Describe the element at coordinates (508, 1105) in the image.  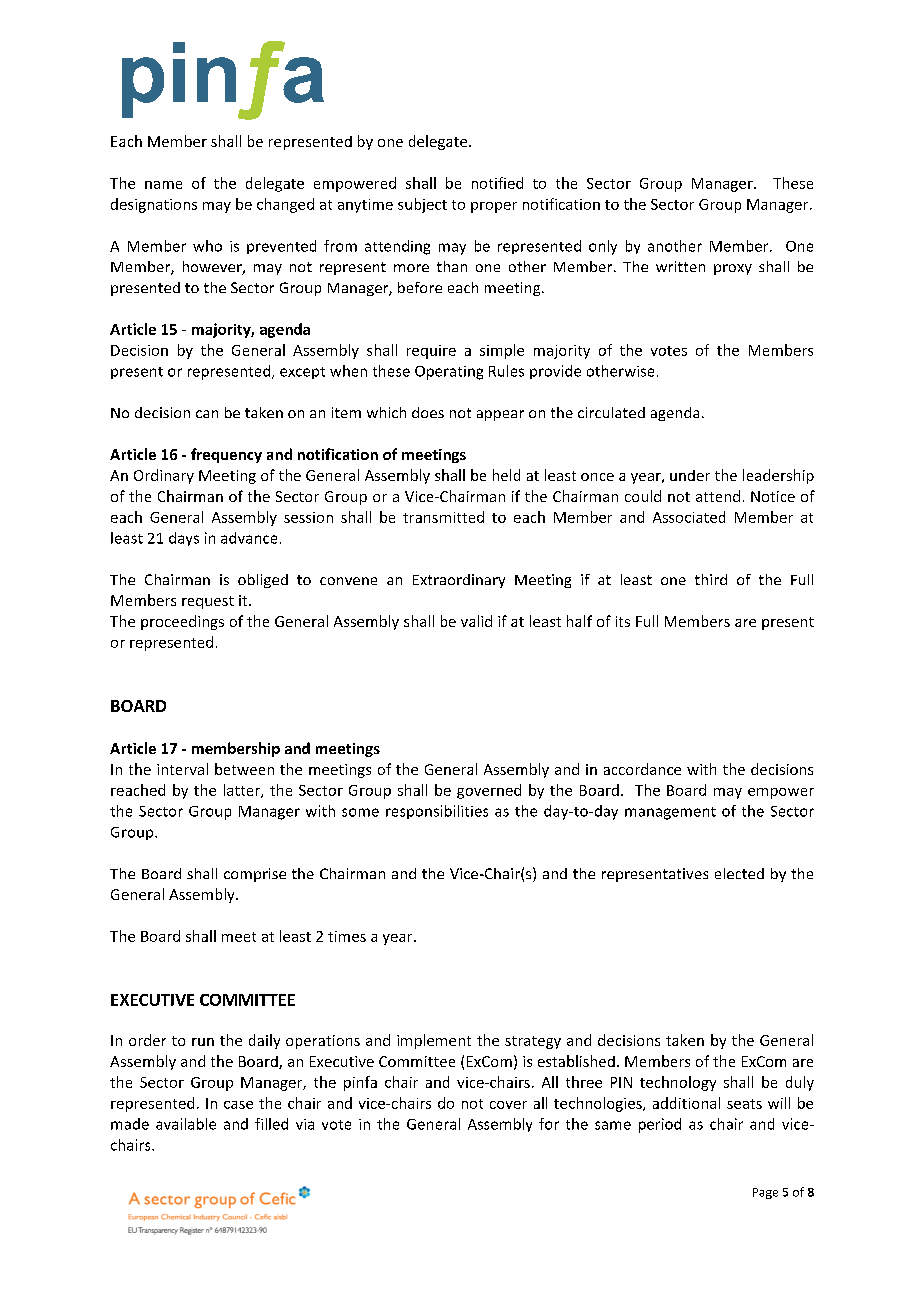
I see `cover` at that location.
